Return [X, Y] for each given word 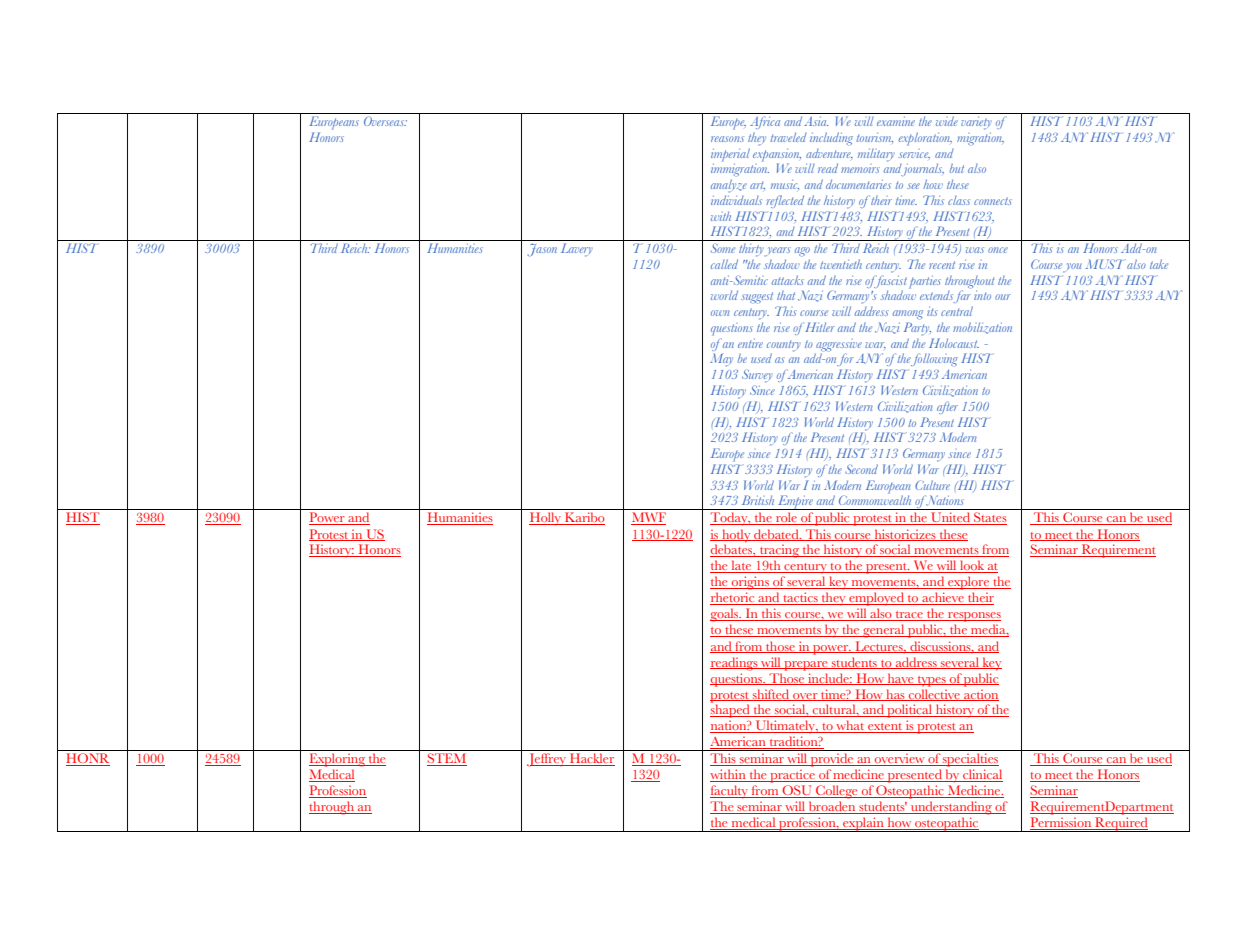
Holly [546, 518]
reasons [727, 139]
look [972, 566]
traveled [788, 137]
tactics [800, 598]
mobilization [982, 328]
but [956, 168]
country [784, 346]
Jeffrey [547, 760]
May [721, 360]
